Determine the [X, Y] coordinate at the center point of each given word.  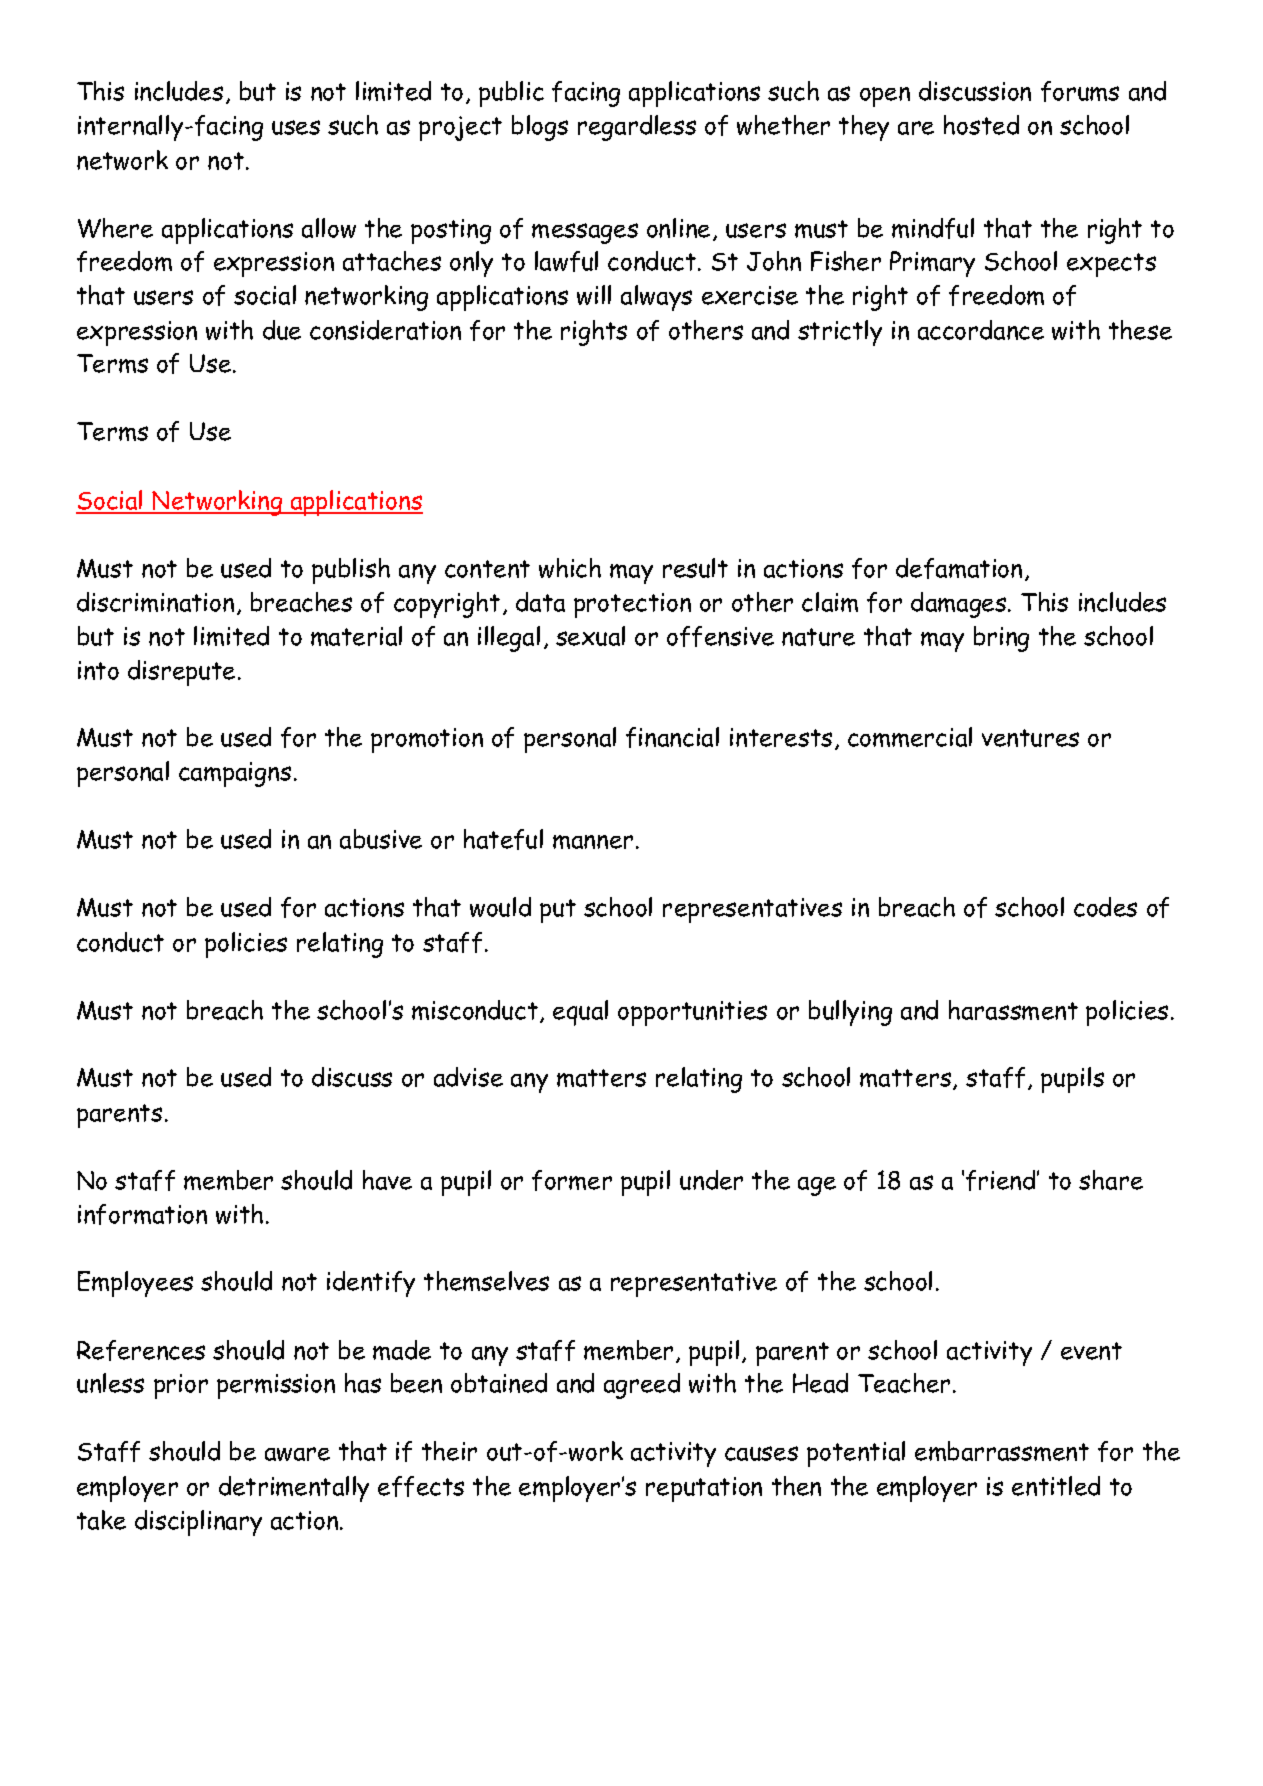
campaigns [235, 774]
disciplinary [198, 1523]
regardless [637, 128]
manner [593, 842]
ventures [1030, 738]
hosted [981, 125]
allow [329, 228]
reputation [704, 1489]
